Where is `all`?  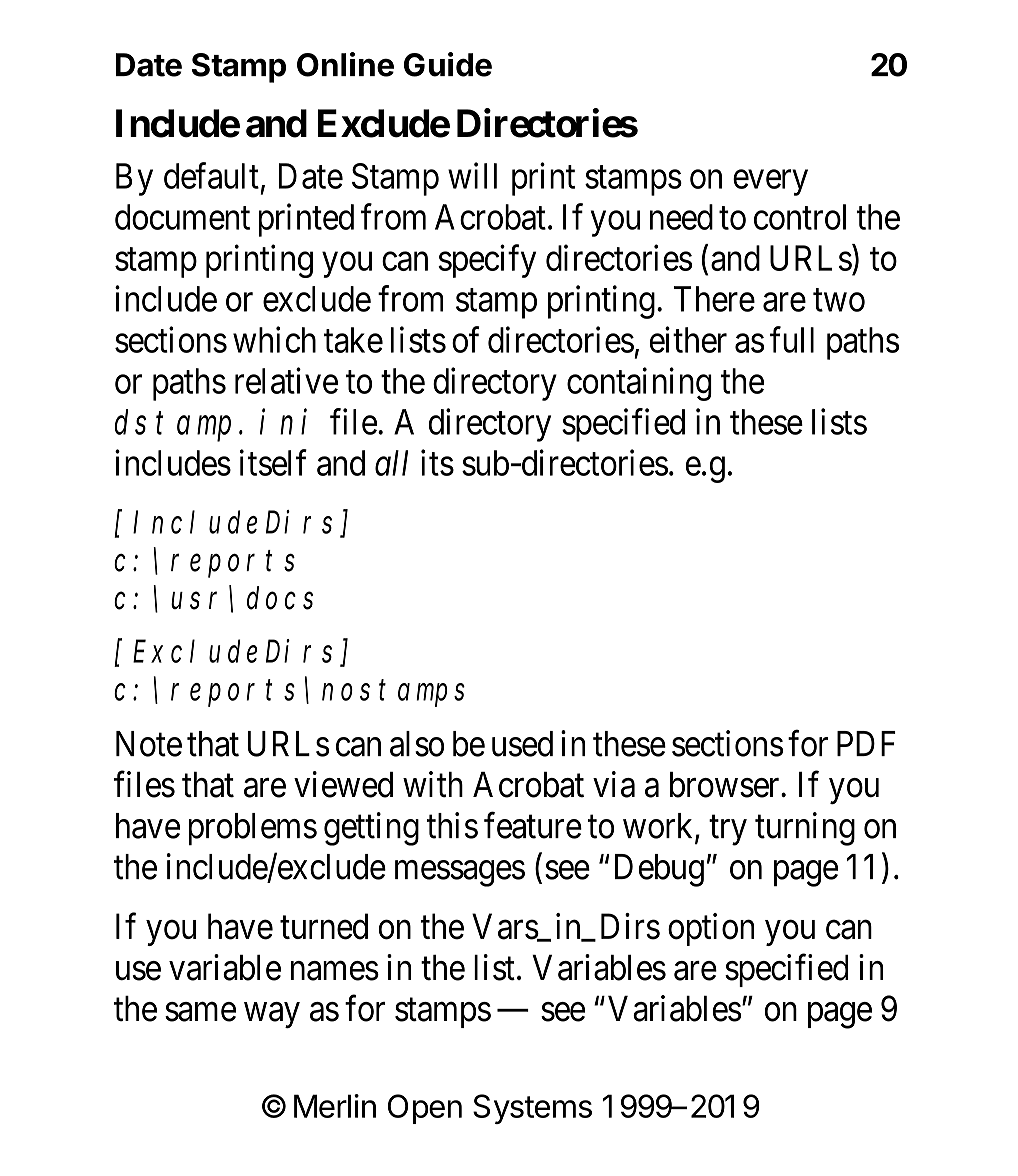 all is located at coordinates (391, 463).
